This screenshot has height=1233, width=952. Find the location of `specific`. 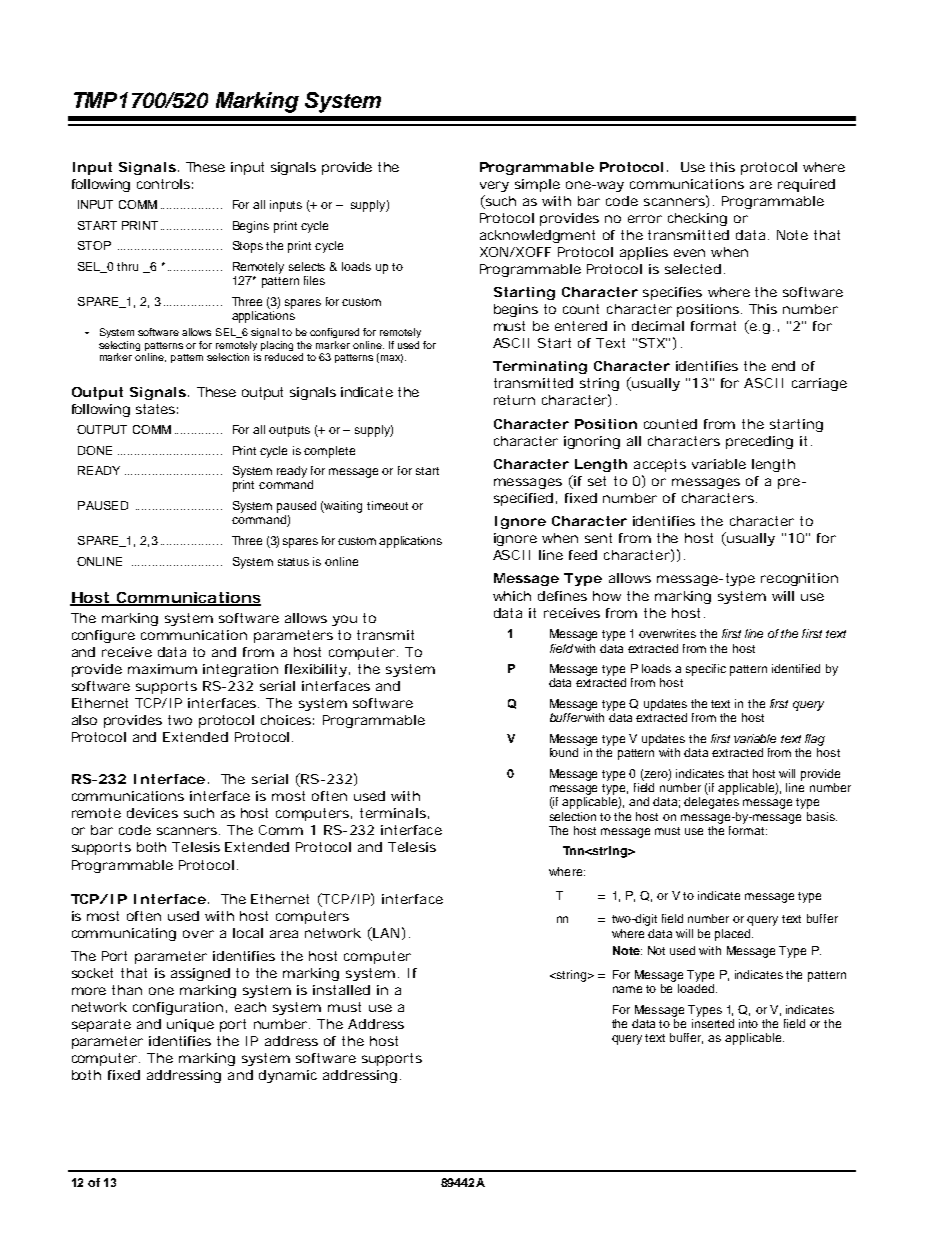

specific is located at coordinates (706, 670).
